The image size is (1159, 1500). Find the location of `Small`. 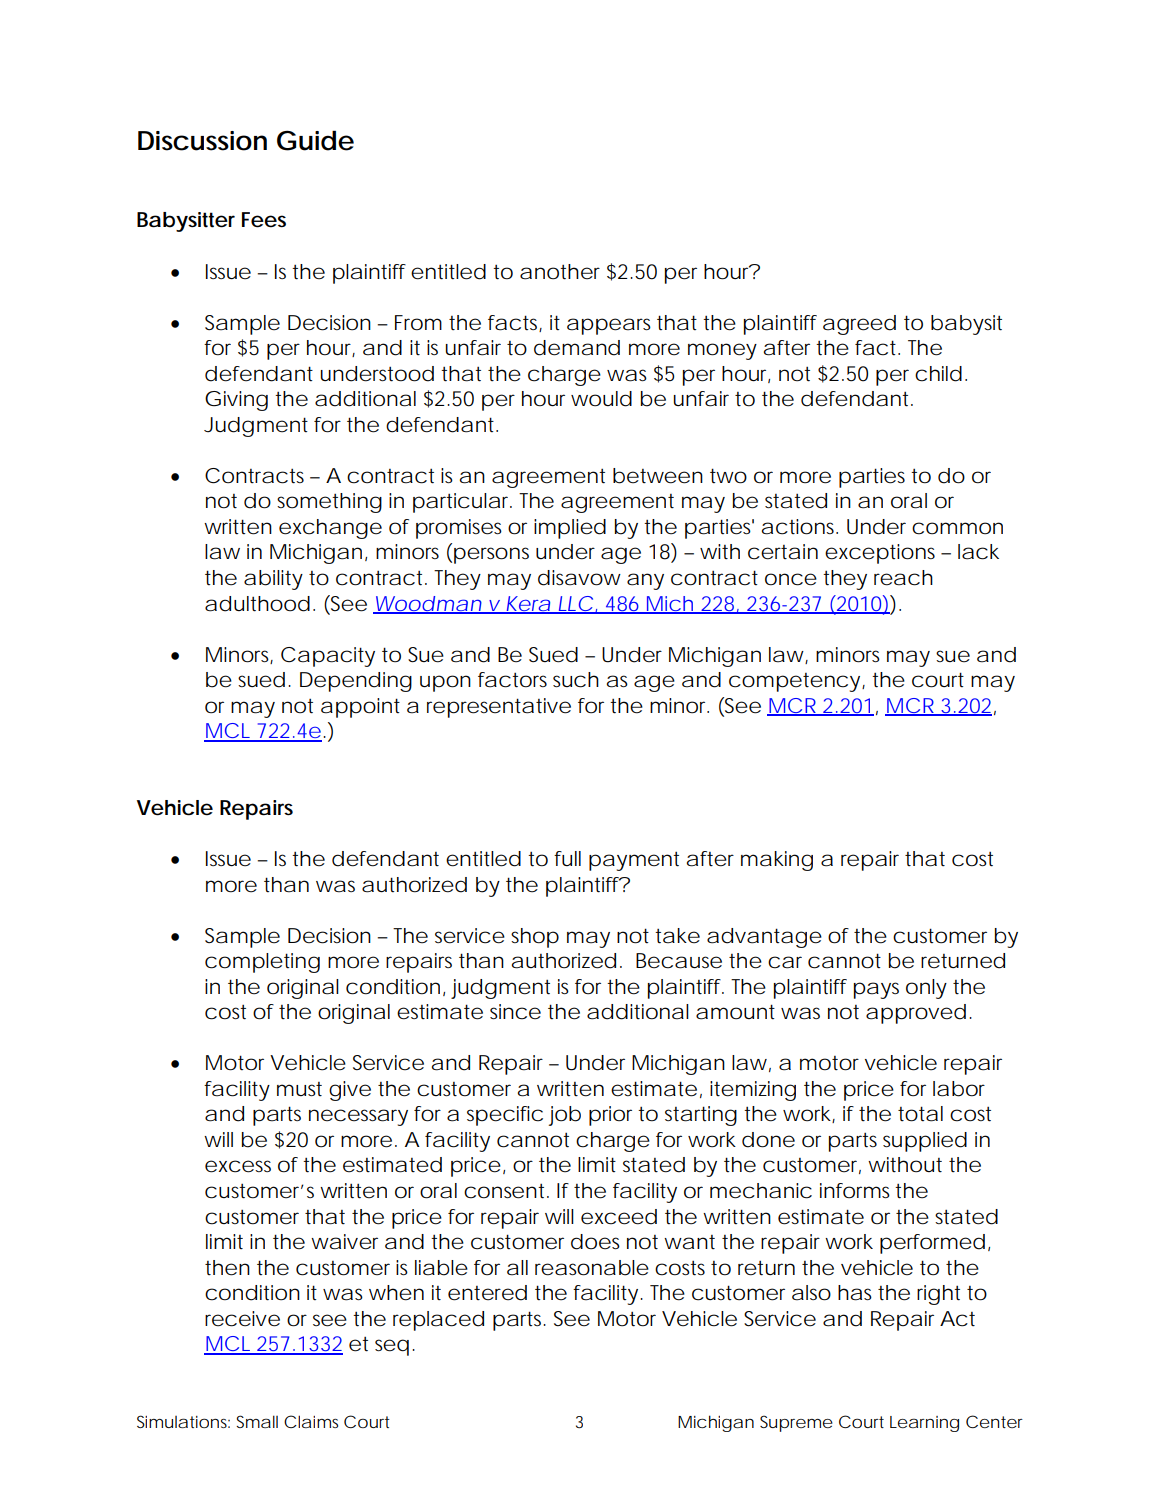

Small is located at coordinates (257, 1421).
